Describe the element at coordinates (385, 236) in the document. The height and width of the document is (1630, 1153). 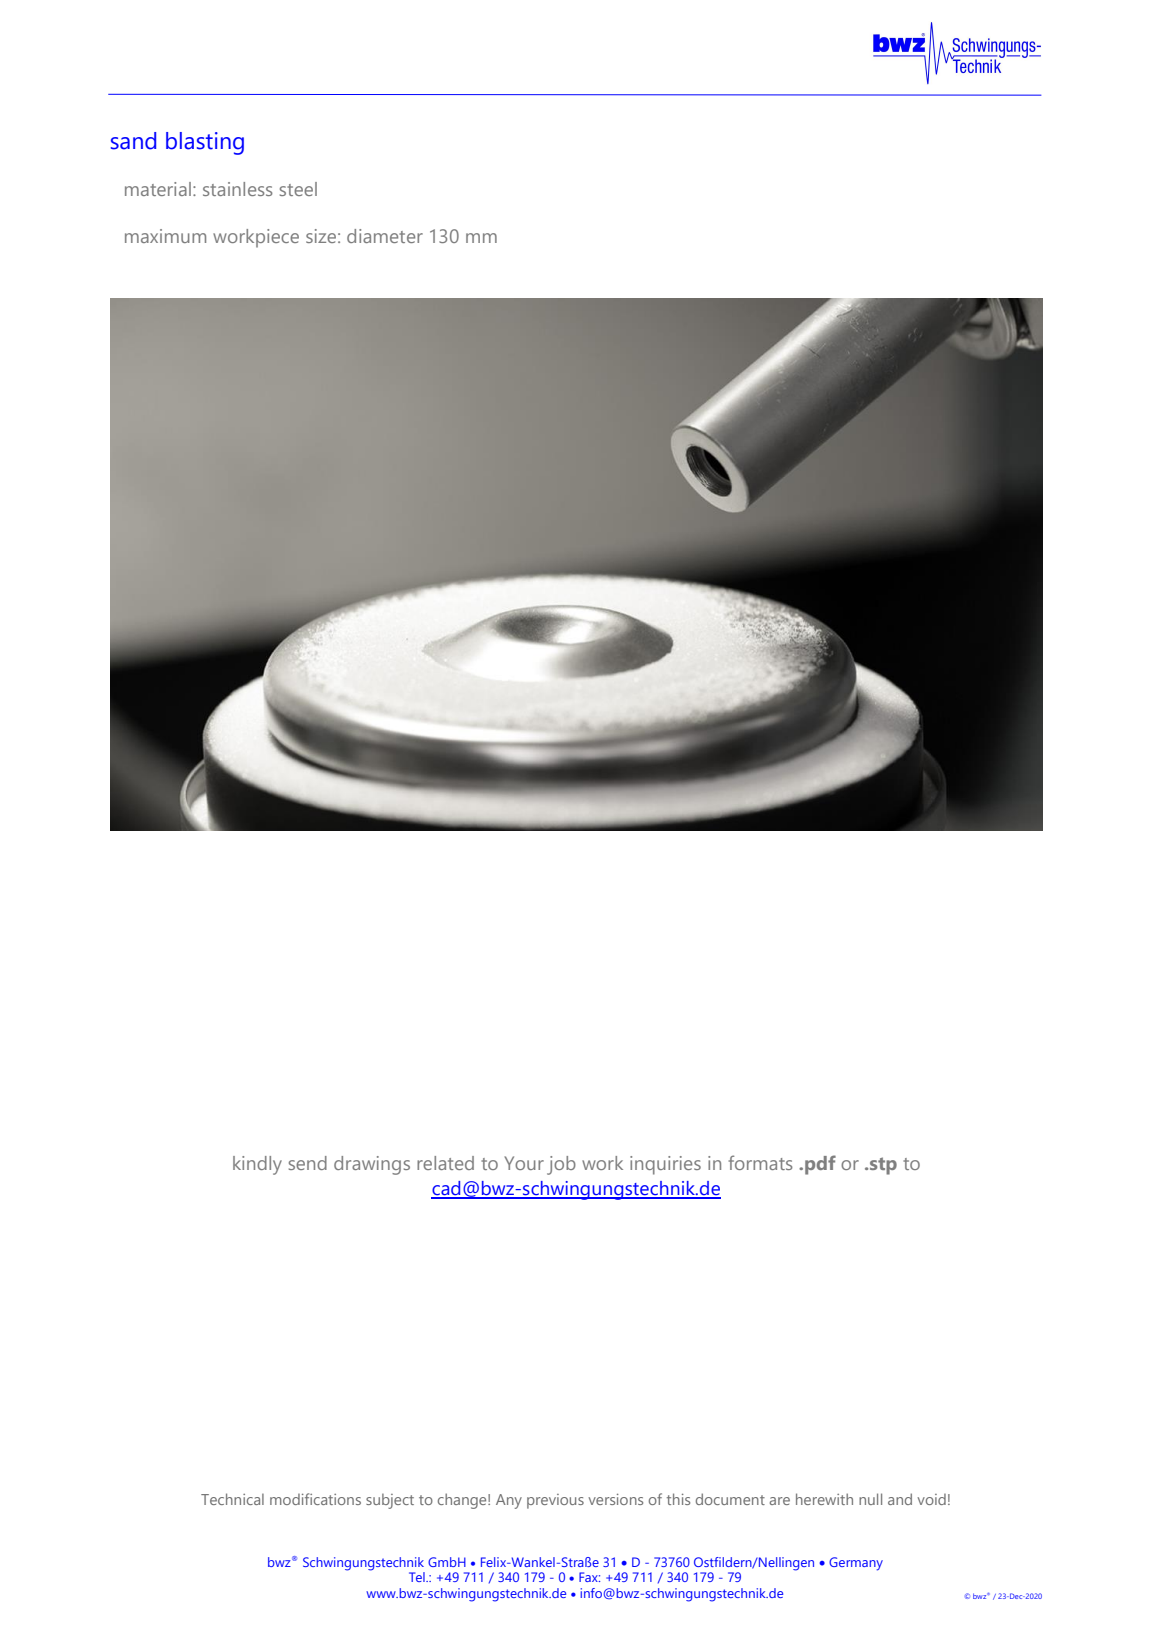
I see `diameter` at that location.
